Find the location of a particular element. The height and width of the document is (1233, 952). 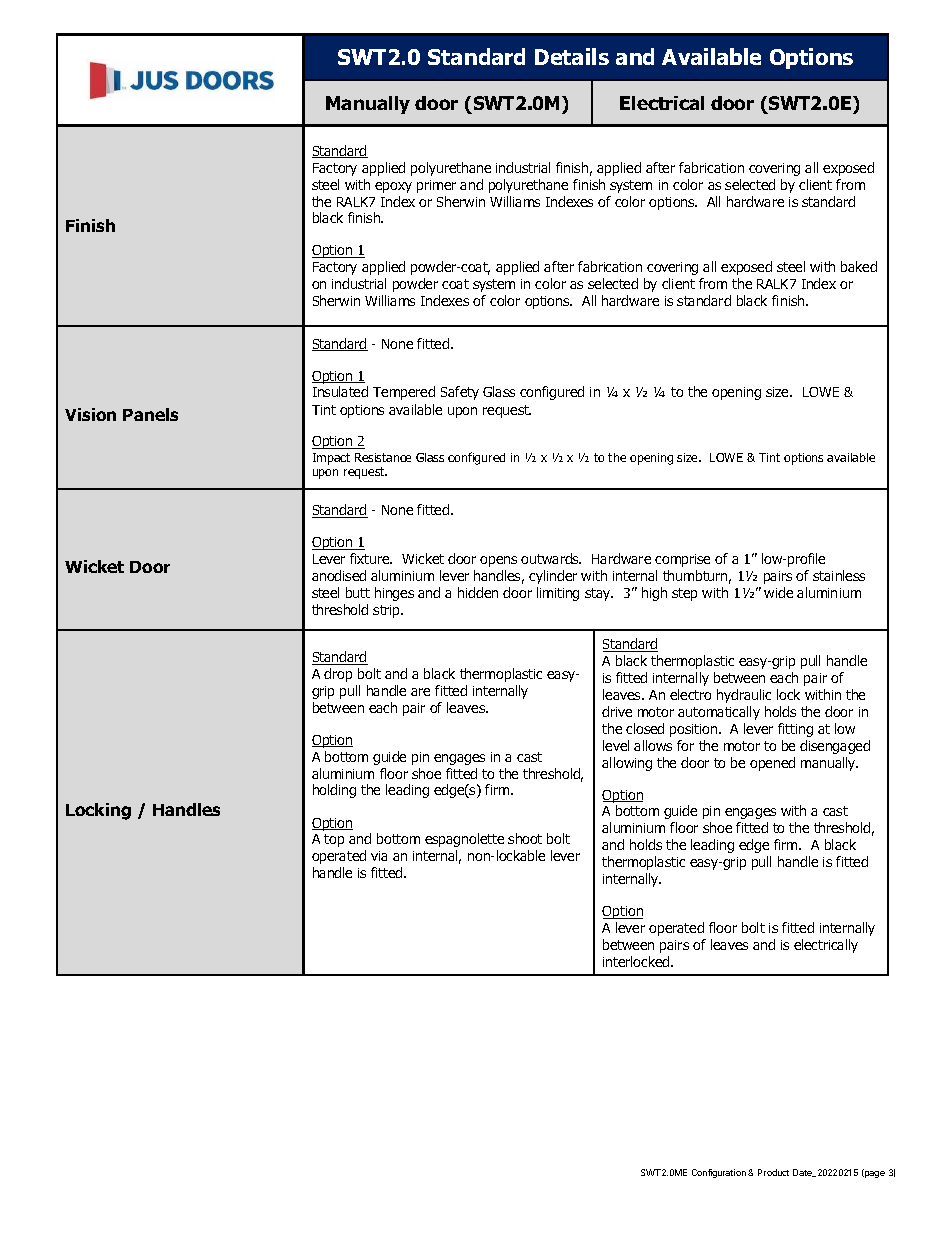

epoxy is located at coordinates (393, 187).
